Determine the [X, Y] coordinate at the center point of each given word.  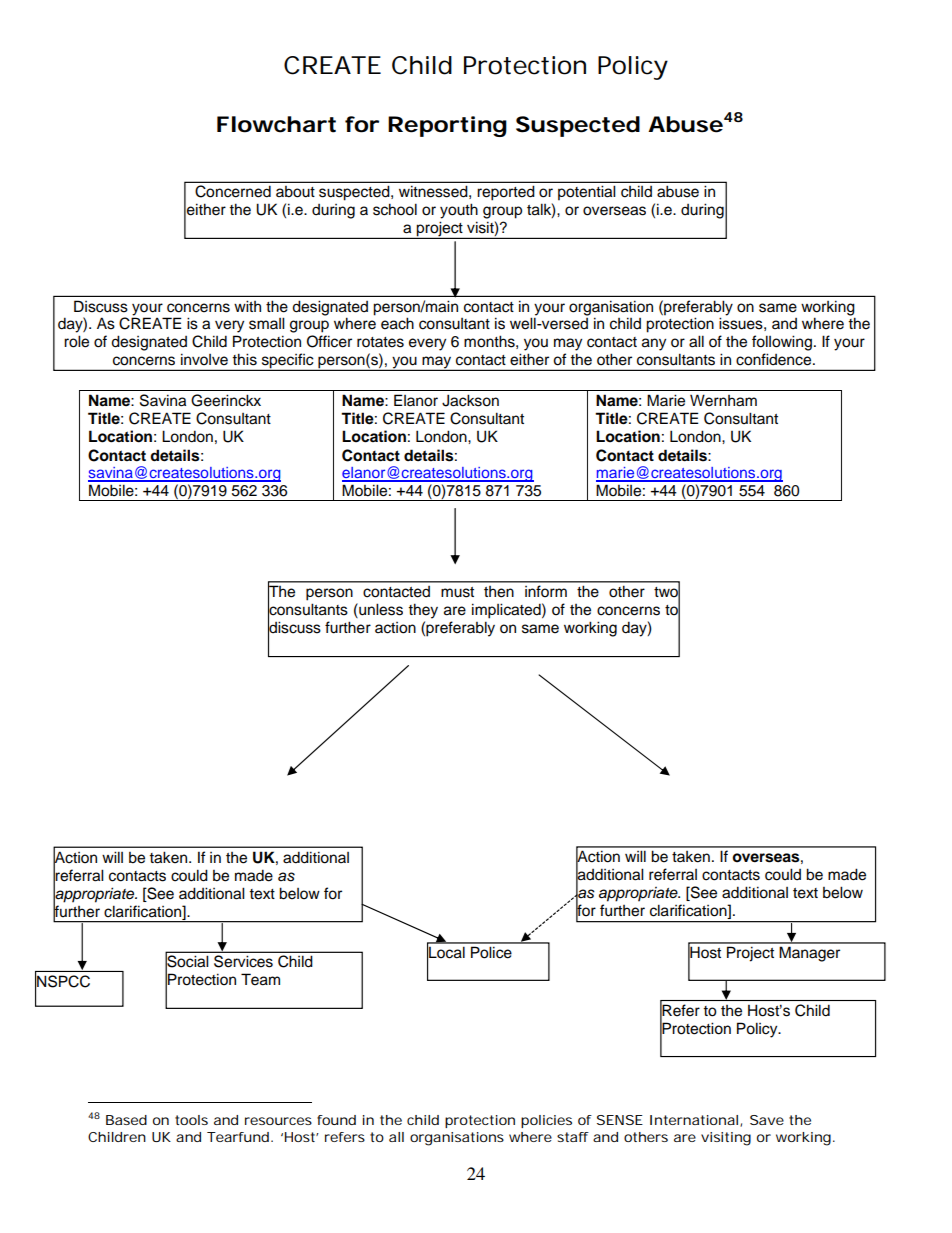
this [244, 359]
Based [126, 1120]
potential [587, 193]
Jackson [470, 400]
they [423, 611]
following [782, 343]
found [336, 1120]
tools [191, 1120]
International [694, 1120]
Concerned [233, 191]
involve [204, 359]
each [397, 323]
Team [260, 979]
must [457, 592]
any [654, 344]
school [395, 209]
